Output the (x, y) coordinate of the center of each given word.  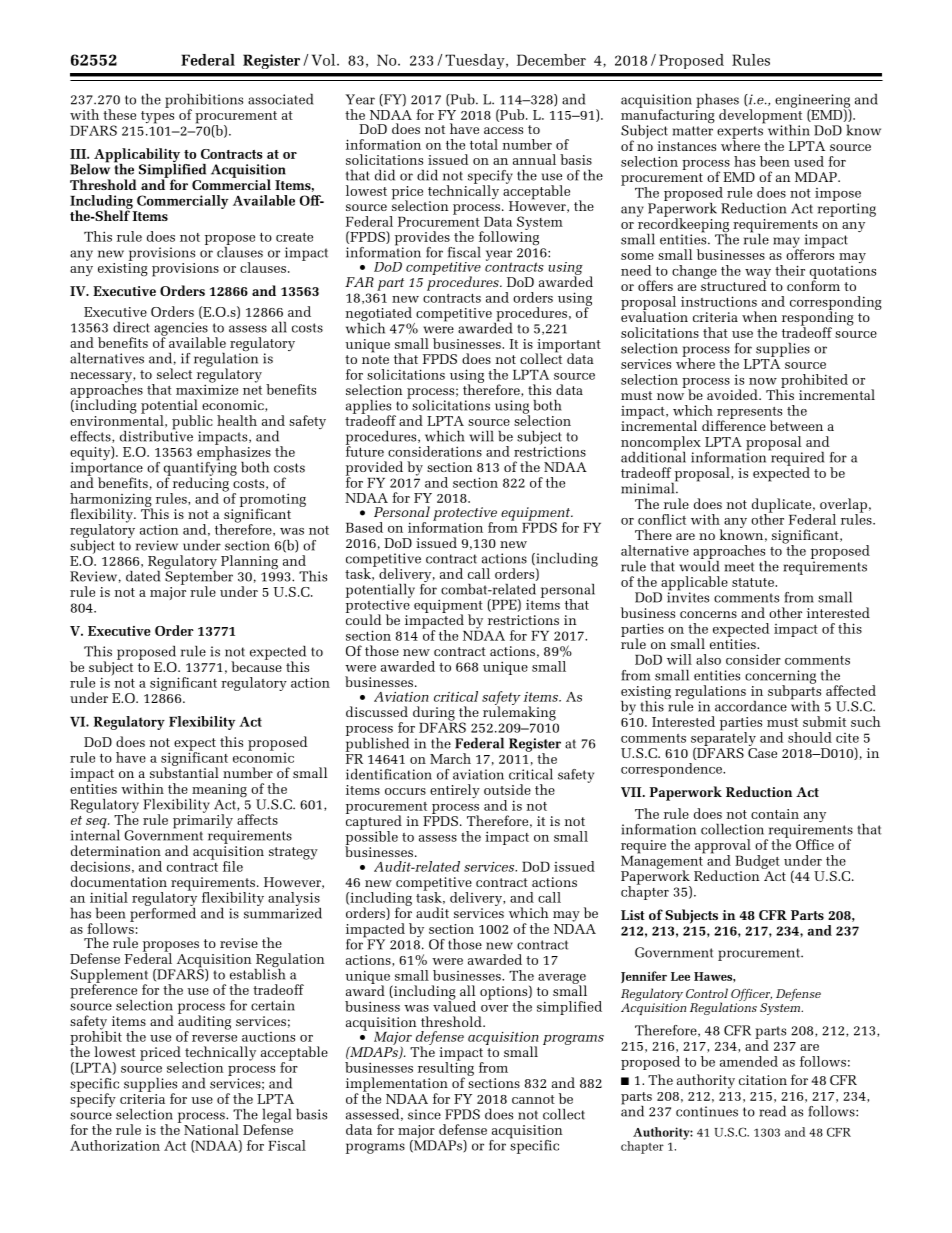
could (363, 618)
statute (754, 582)
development (760, 116)
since (424, 1114)
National (211, 1129)
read (772, 1111)
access (503, 130)
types (157, 117)
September (198, 577)
